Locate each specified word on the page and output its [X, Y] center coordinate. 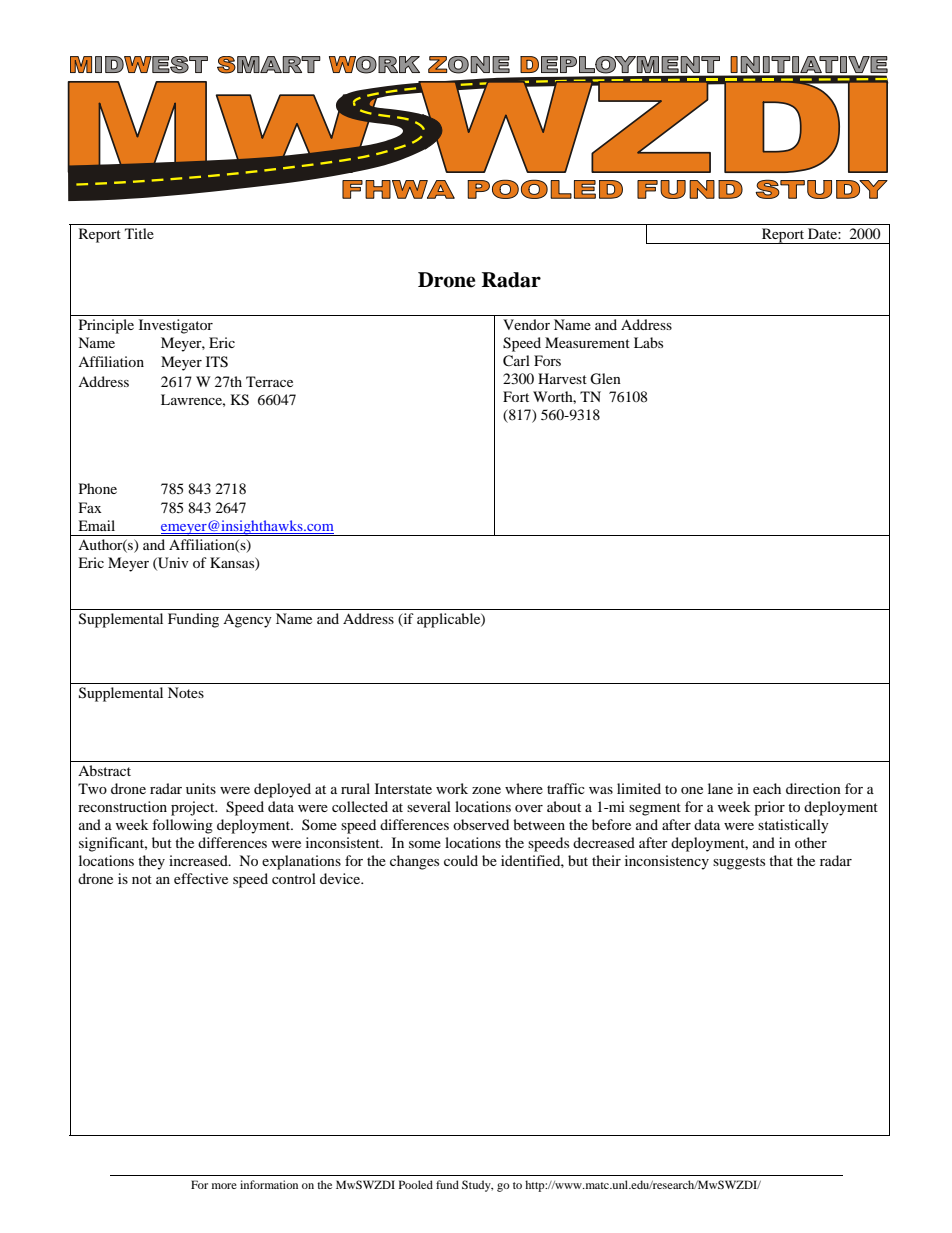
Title [139, 233]
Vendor [526, 324]
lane [720, 788]
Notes [186, 692]
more [224, 1186]
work [452, 788]
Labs [648, 342]
